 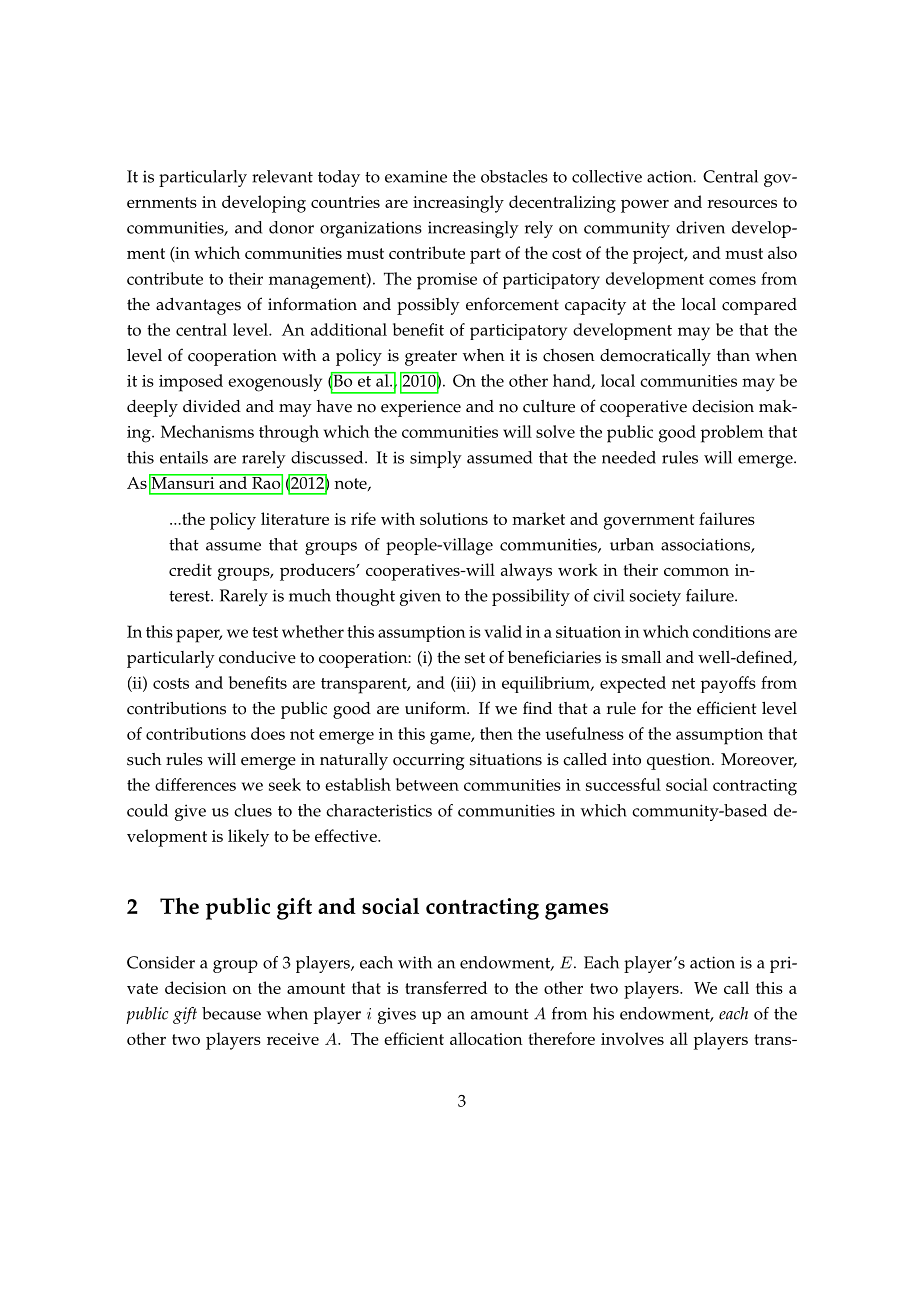 What do you see at coordinates (632, 1038) in the image?
I see `involves` at bounding box center [632, 1038].
